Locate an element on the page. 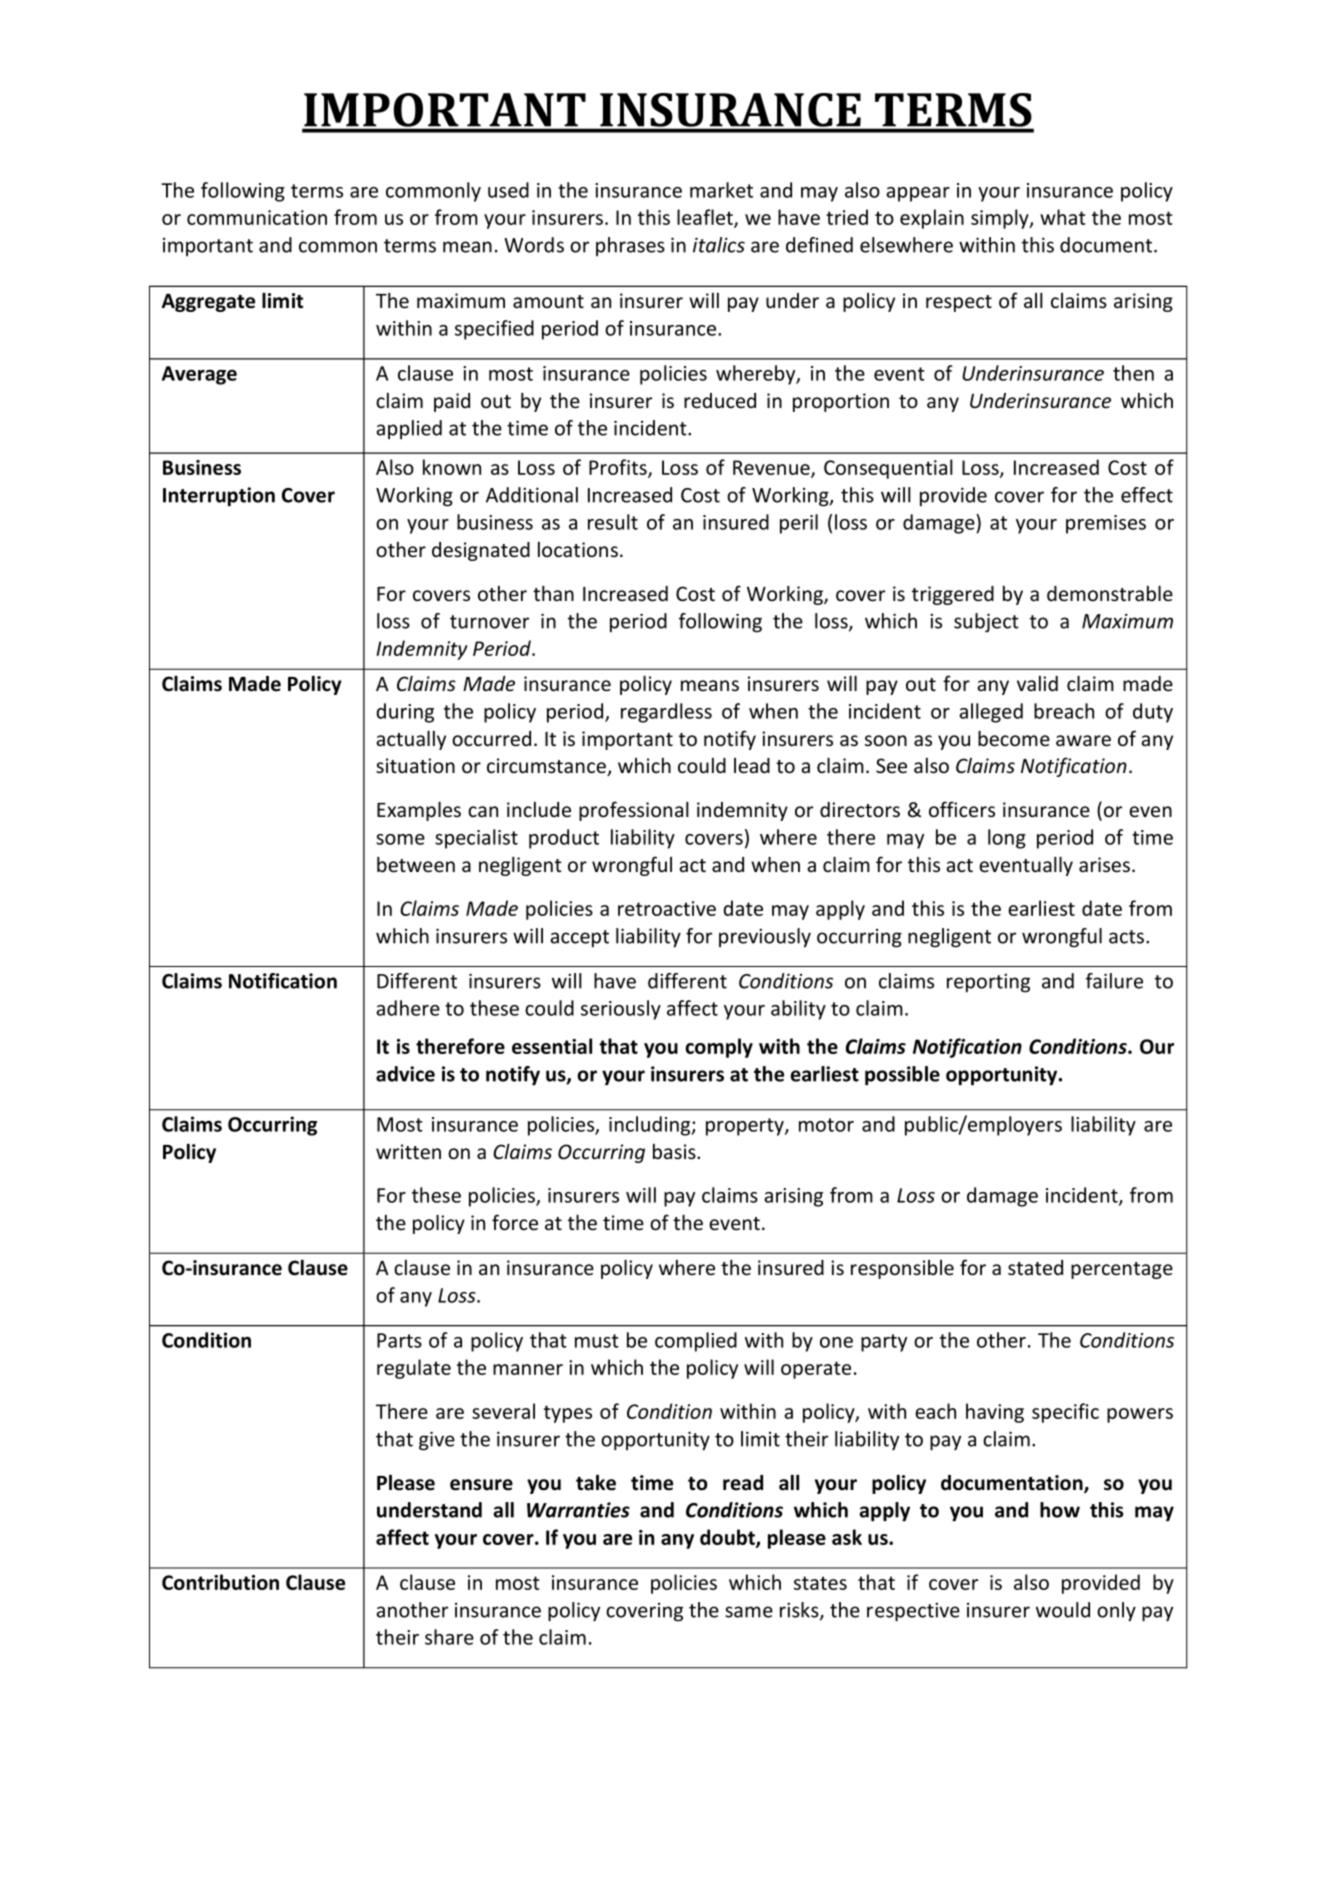  between is located at coordinates (416, 864).
